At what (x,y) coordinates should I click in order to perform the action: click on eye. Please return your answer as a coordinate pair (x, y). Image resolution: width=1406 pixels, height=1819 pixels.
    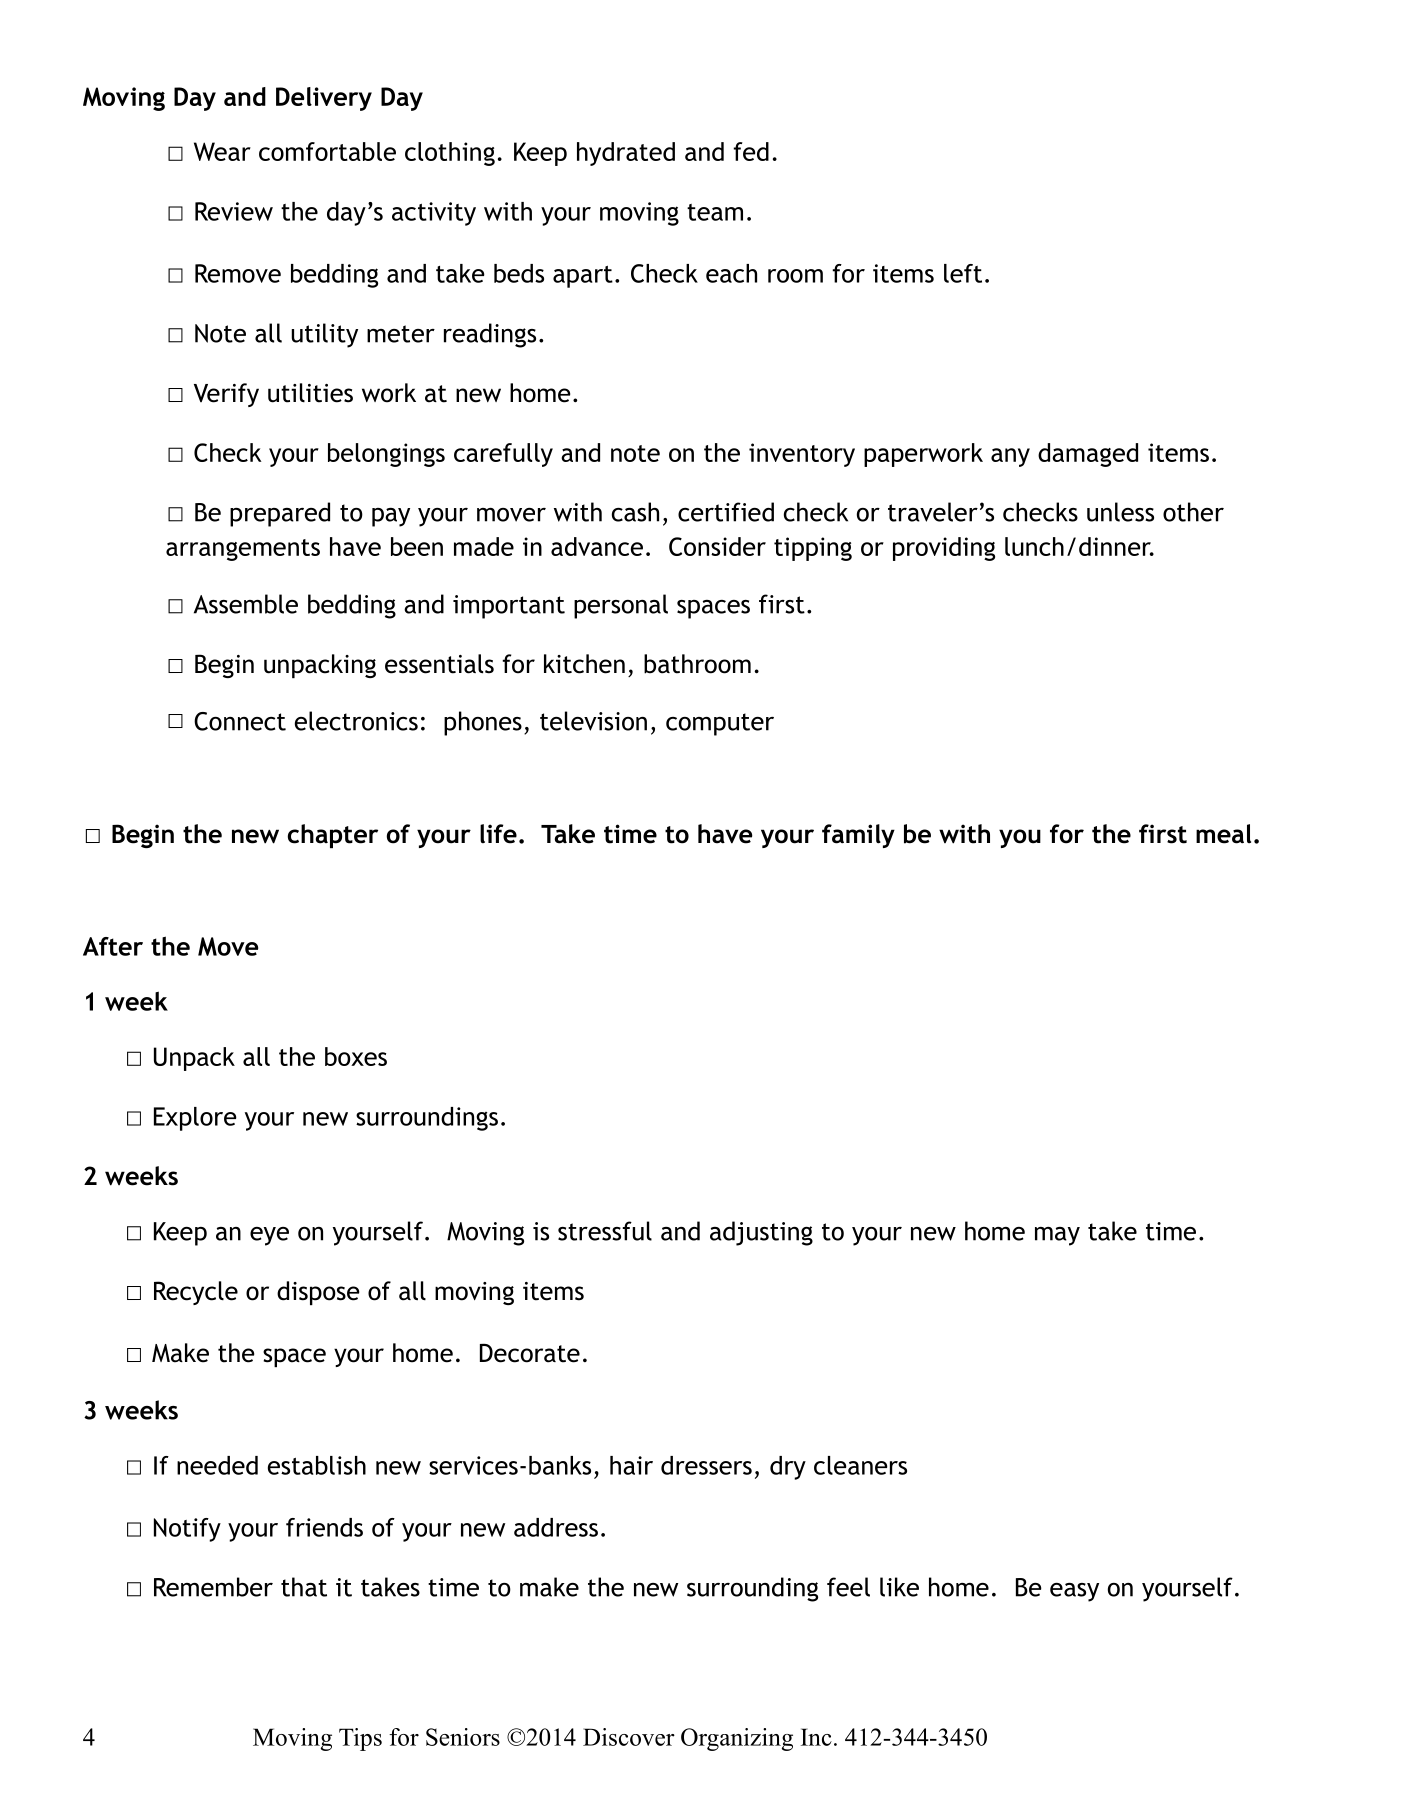
    Looking at the image, I should click on (269, 1236).
